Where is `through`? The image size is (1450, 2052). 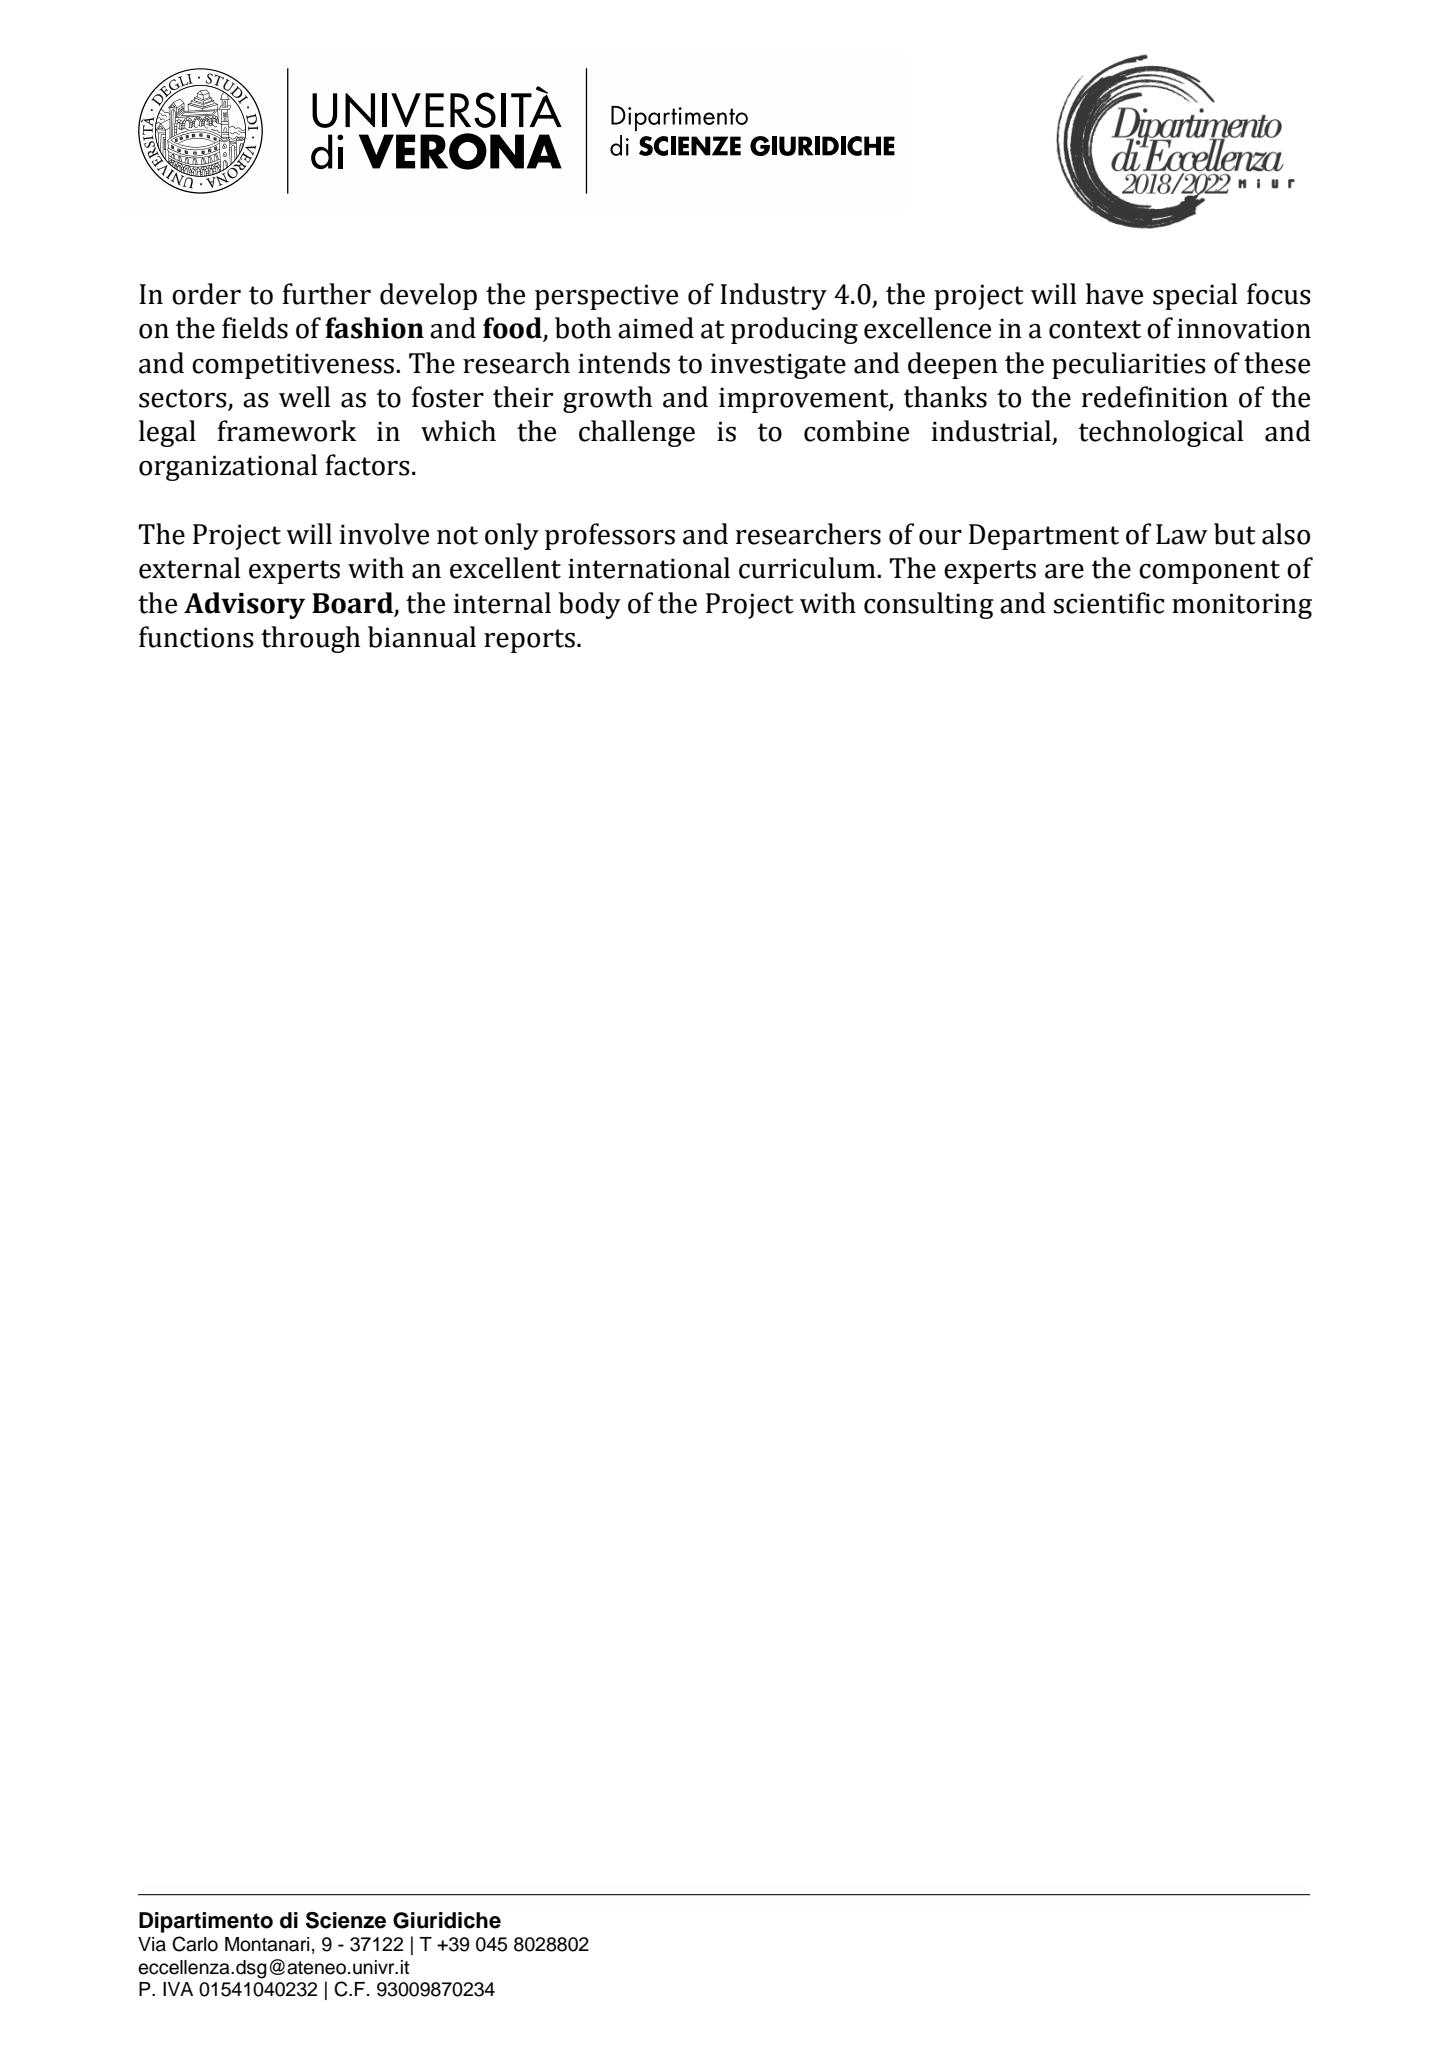 through is located at coordinates (310, 639).
